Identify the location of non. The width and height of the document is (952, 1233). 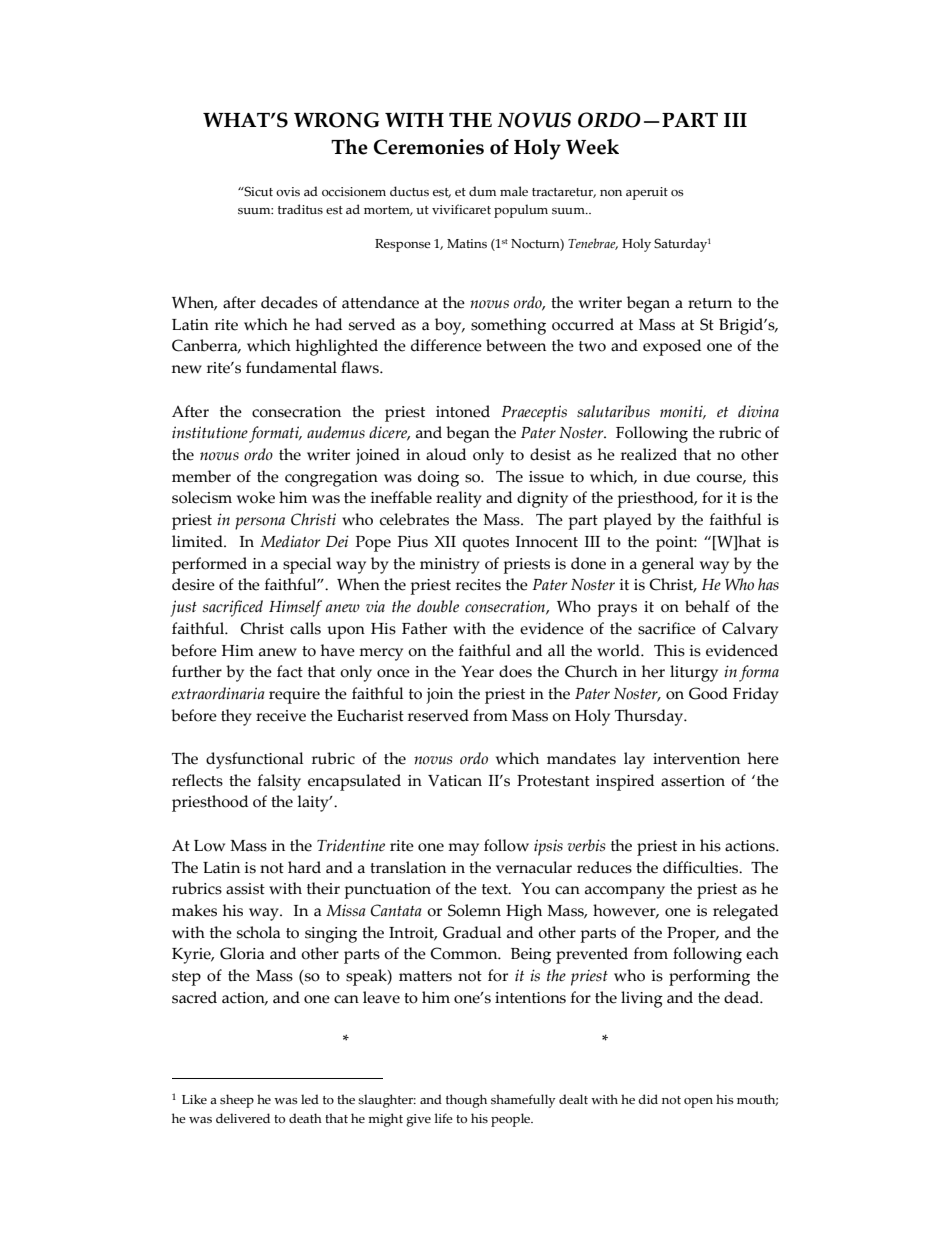
(611, 193).
